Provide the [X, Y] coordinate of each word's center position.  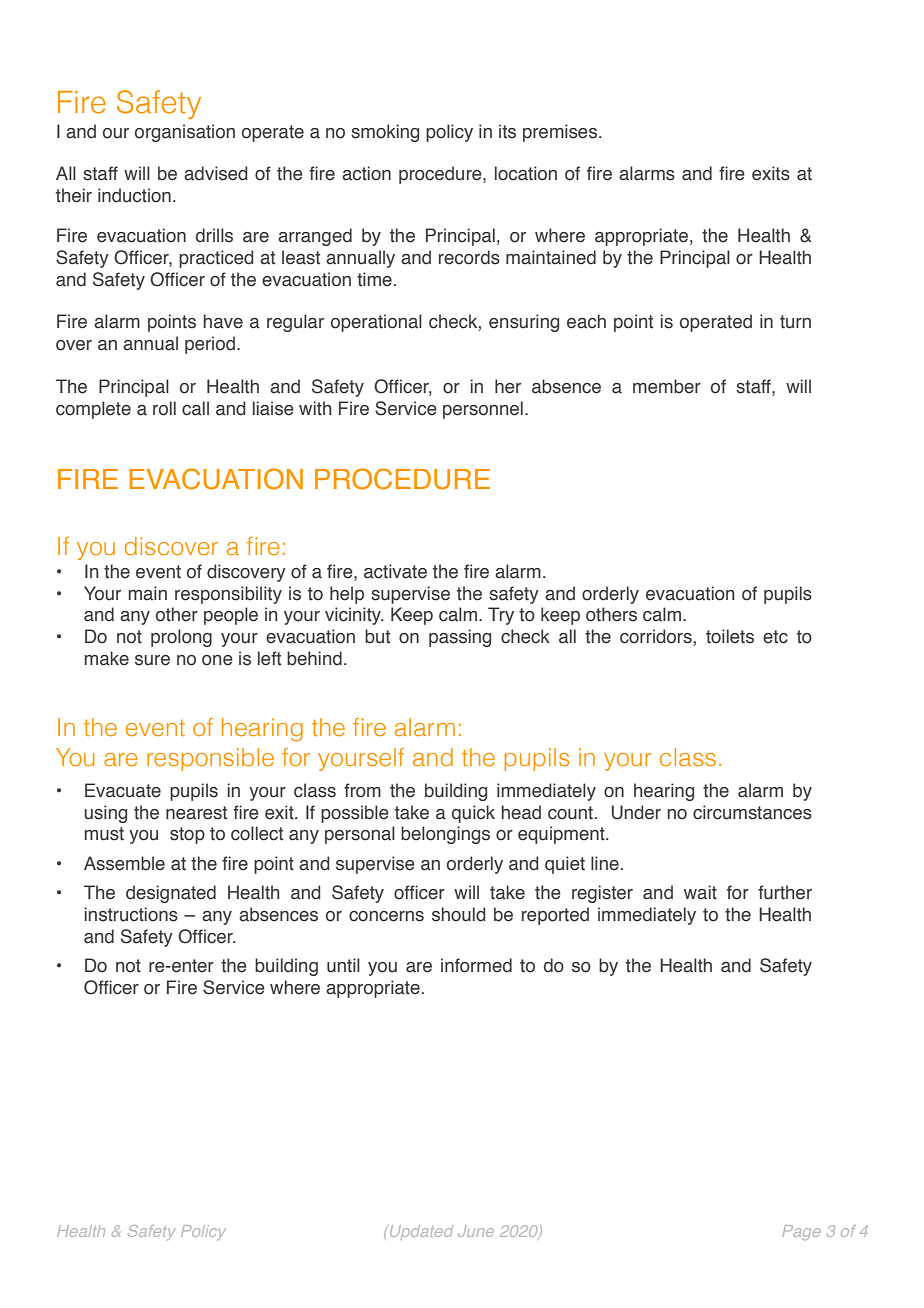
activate [395, 571]
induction [134, 195]
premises [560, 133]
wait [700, 892]
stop [187, 835]
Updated [420, 1232]
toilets [730, 636]
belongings [445, 835]
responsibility [228, 595]
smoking [385, 133]
